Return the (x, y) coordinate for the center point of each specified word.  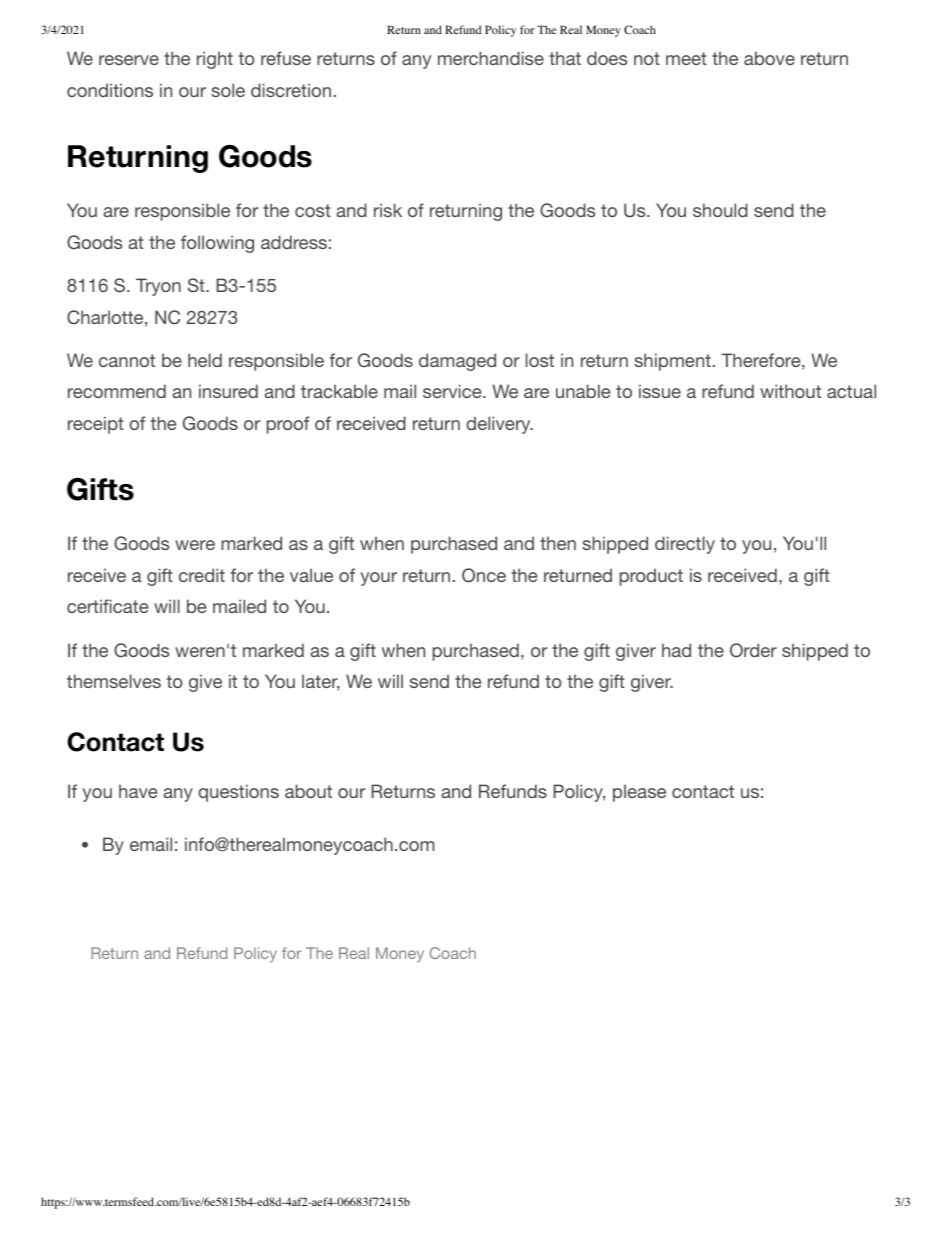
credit (202, 575)
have (138, 791)
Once (484, 575)
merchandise (491, 58)
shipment (672, 362)
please (639, 793)
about (308, 791)
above (769, 58)
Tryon (158, 287)
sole (228, 90)
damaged (457, 362)
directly (685, 545)
